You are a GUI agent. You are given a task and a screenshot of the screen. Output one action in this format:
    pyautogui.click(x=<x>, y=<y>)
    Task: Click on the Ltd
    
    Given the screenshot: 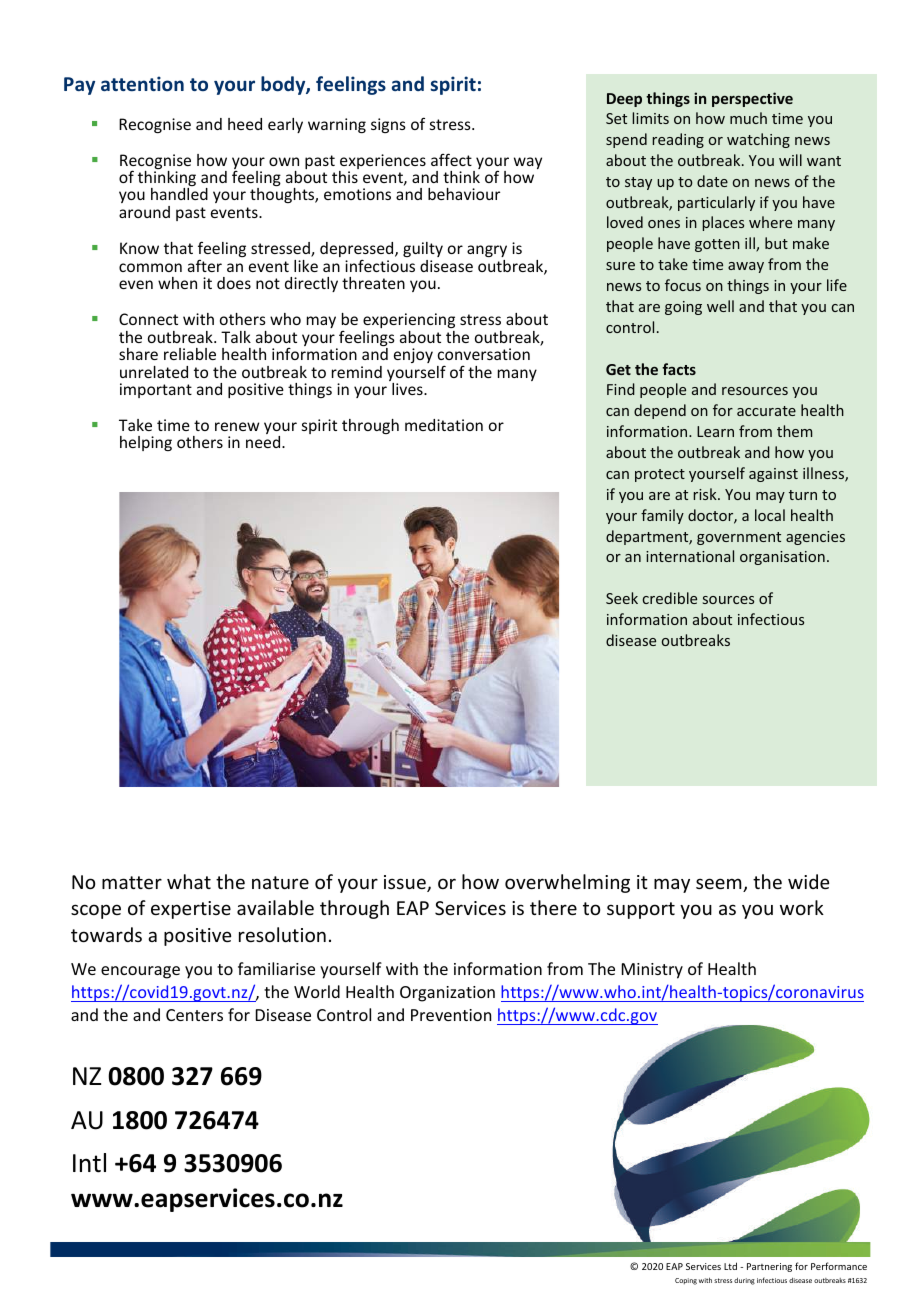 What is the action you would take?
    pyautogui.click(x=730, y=1266)
